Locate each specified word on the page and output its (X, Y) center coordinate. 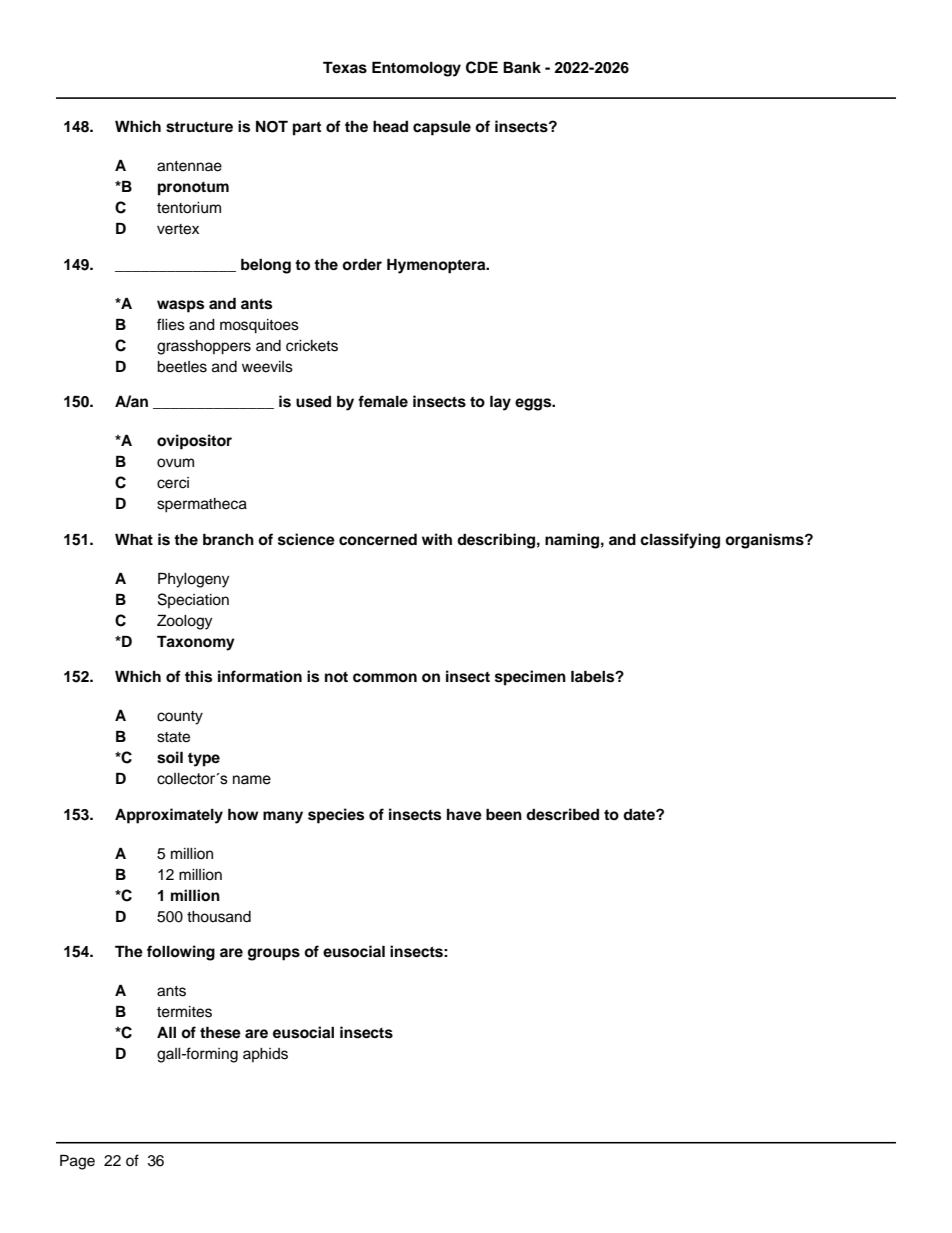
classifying (680, 541)
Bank (522, 67)
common (385, 678)
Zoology (184, 622)
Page (77, 1162)
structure (199, 127)
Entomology (416, 69)
